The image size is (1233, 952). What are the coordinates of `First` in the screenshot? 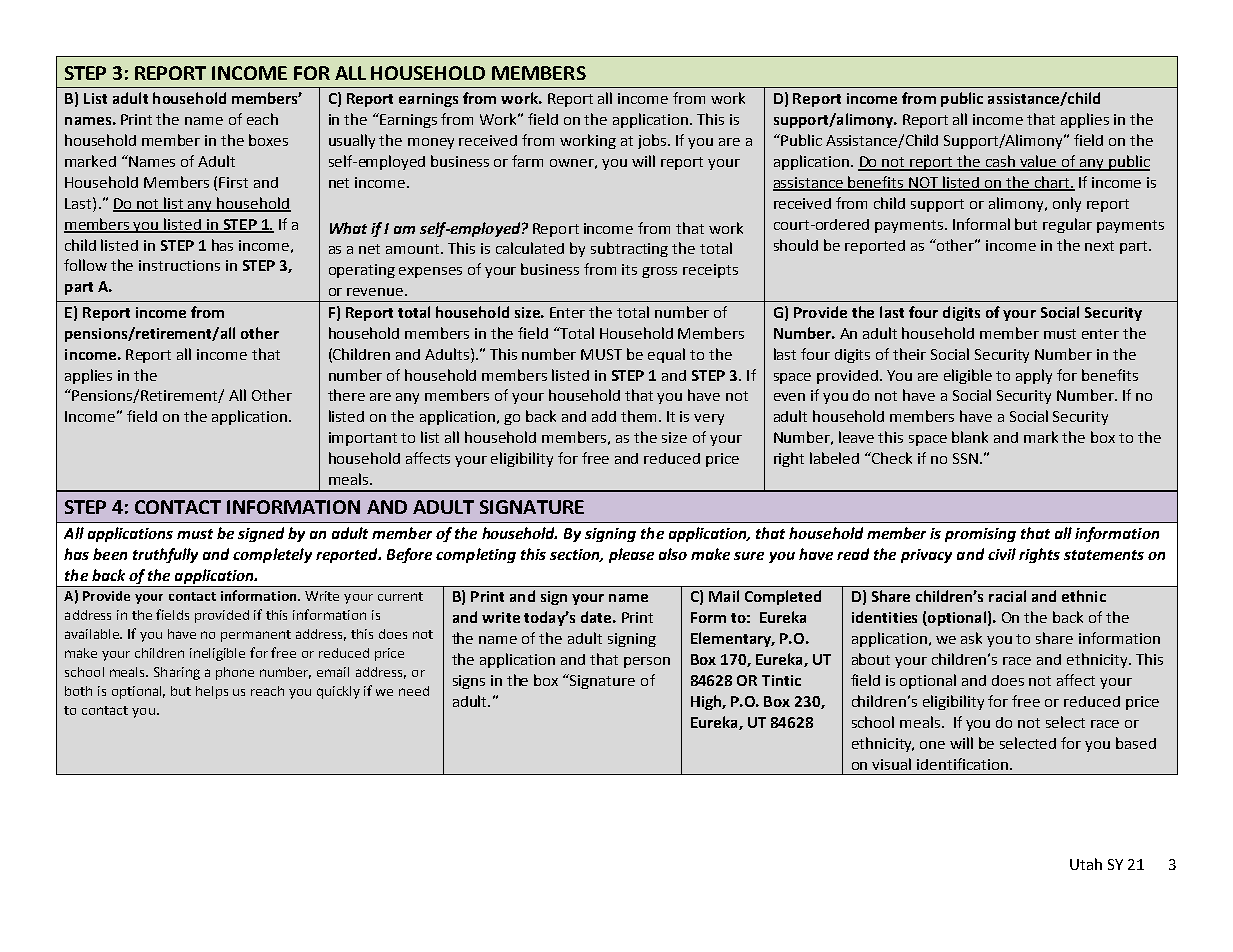 It's located at (233, 182).
